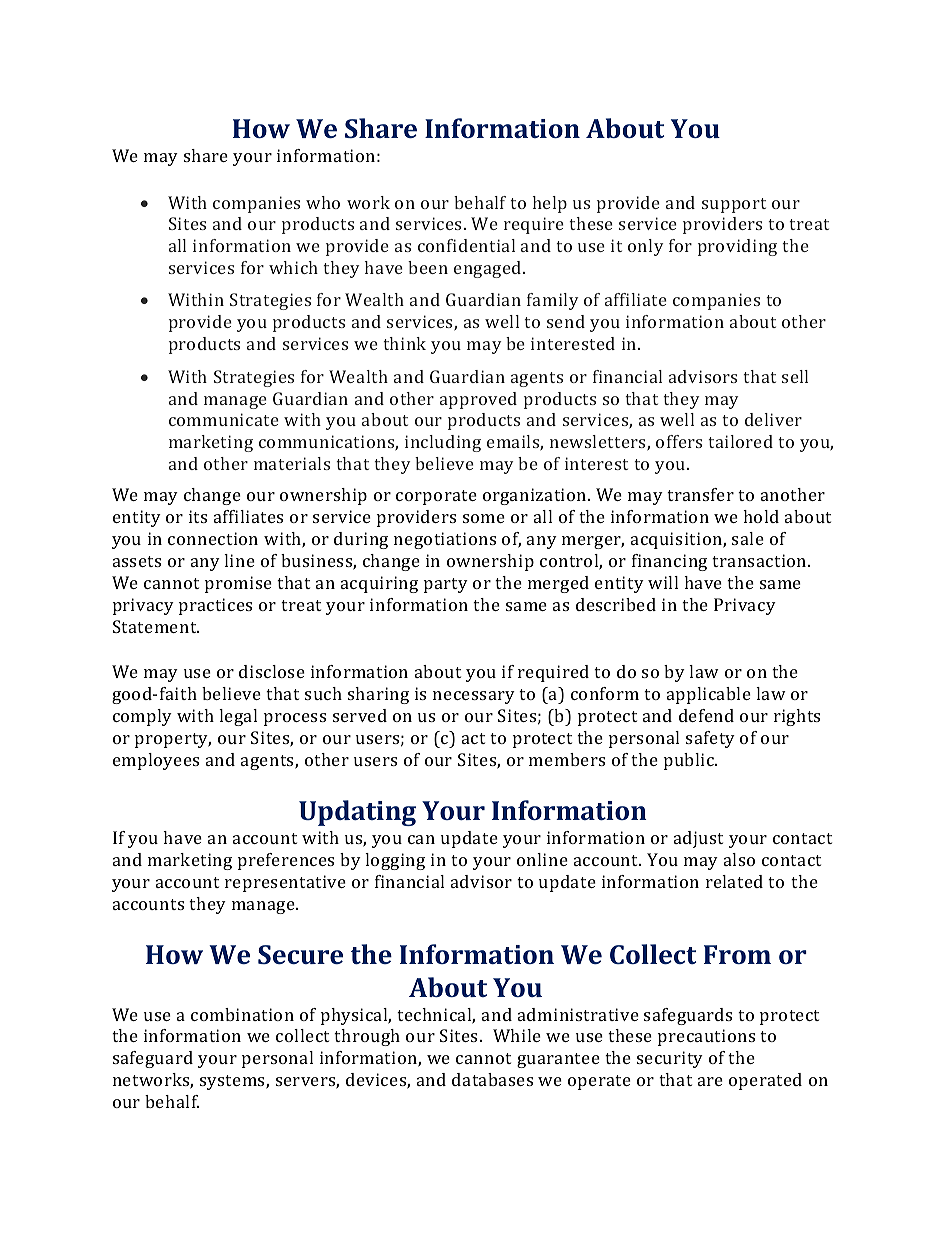 This image has width=952, height=1233. What do you see at coordinates (215, 606) in the image?
I see `practices` at bounding box center [215, 606].
